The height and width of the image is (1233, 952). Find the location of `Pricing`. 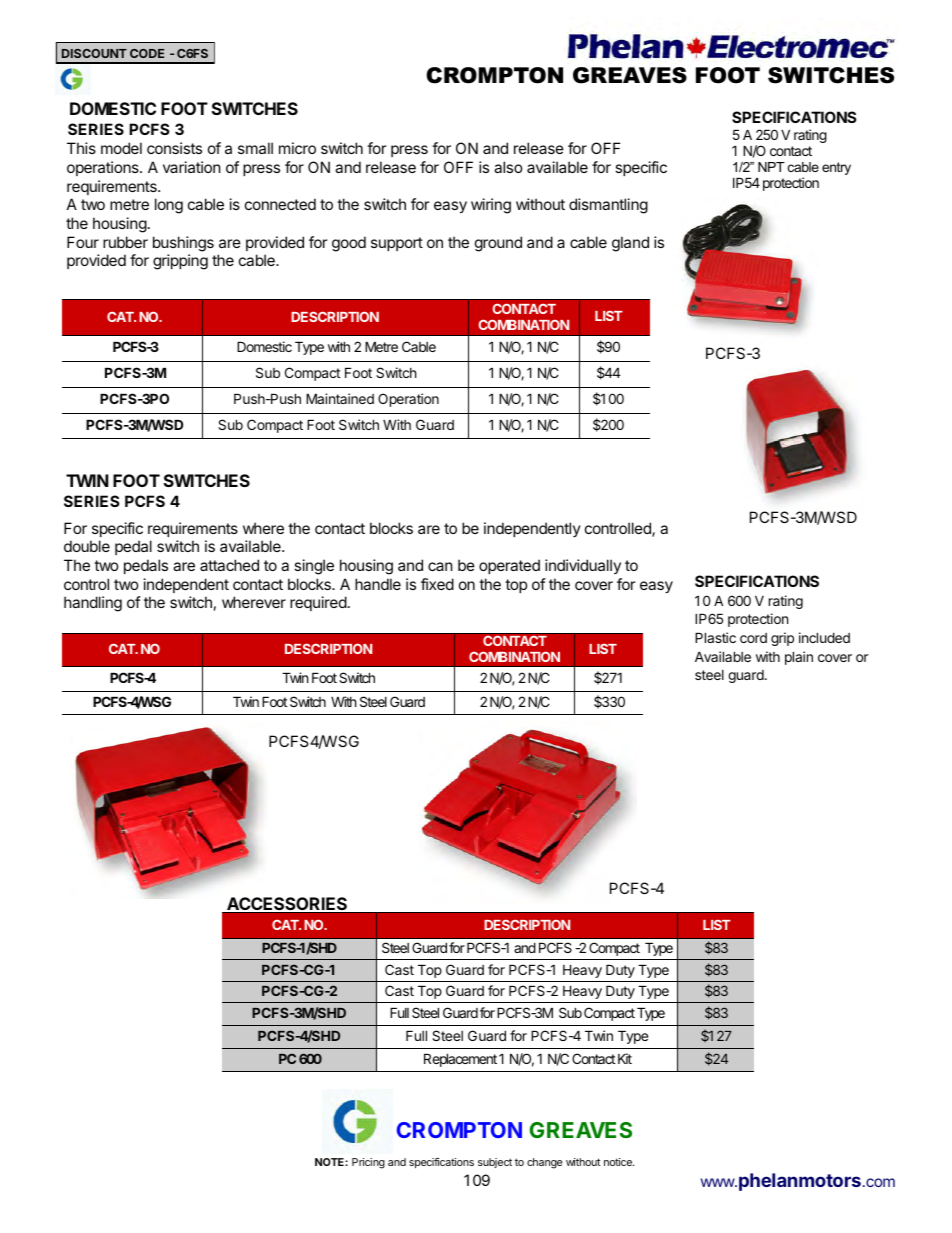

Pricing is located at coordinates (368, 1163).
